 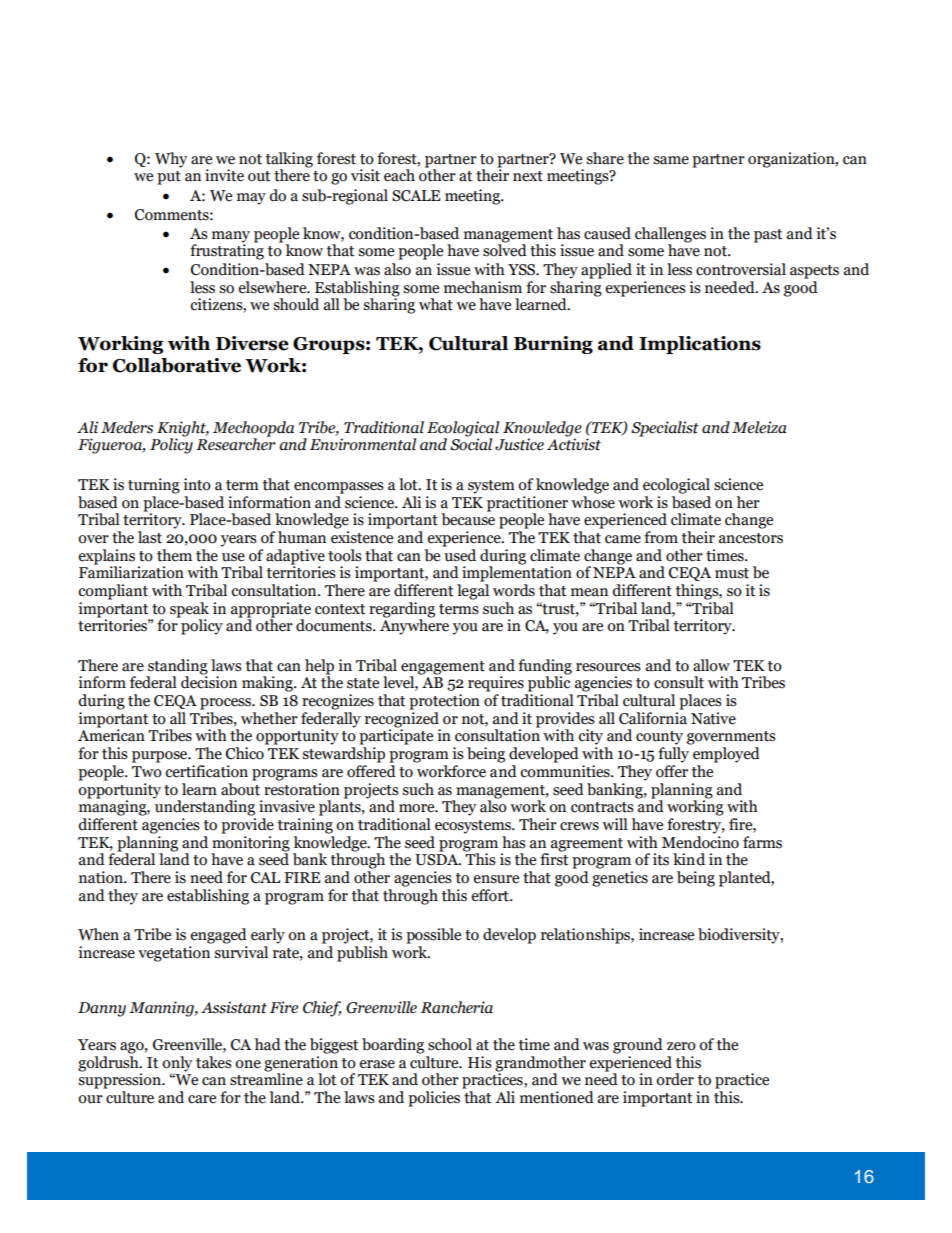 I want to click on same, so click(x=671, y=160).
